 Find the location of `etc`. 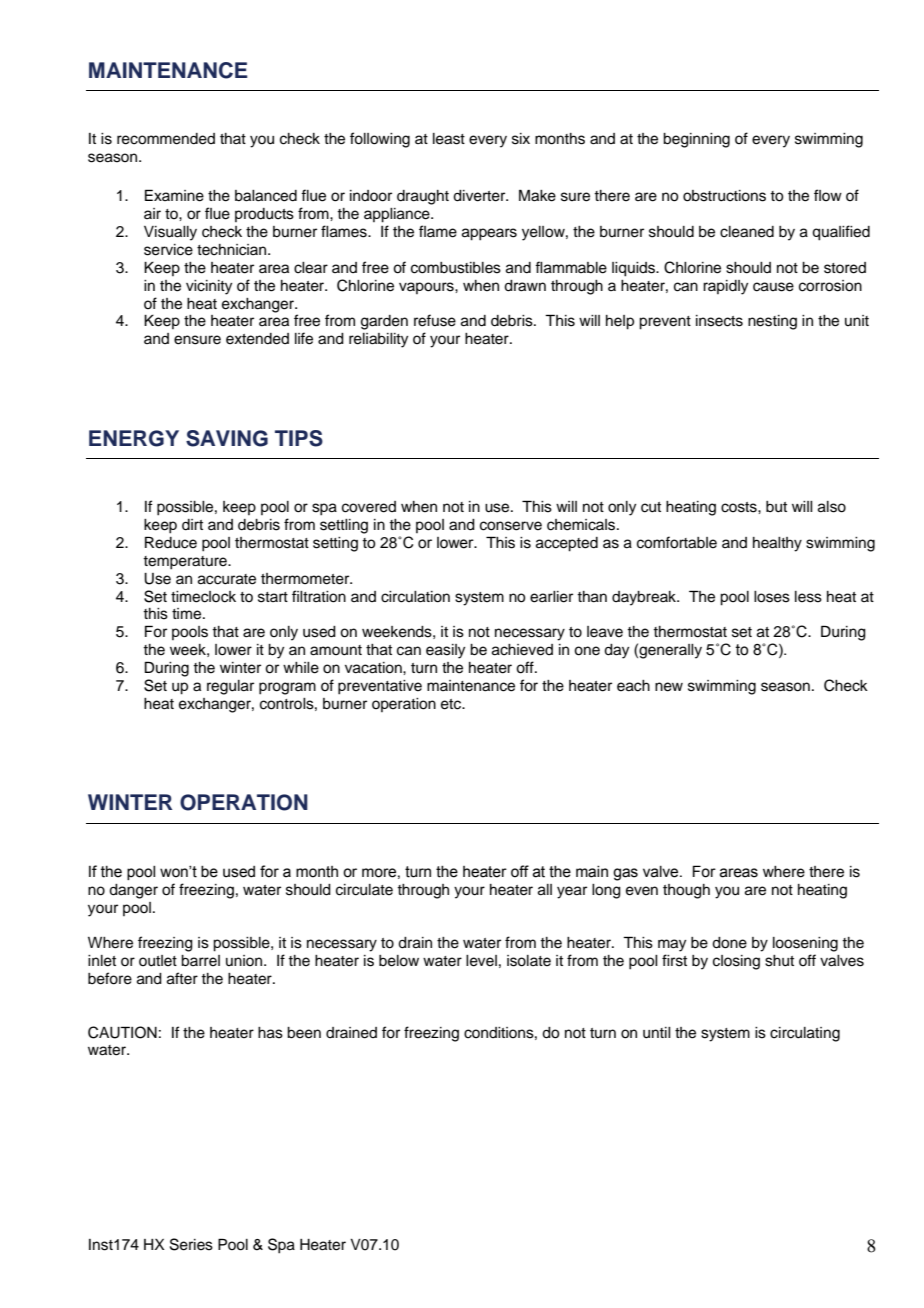

etc is located at coordinates (452, 704).
